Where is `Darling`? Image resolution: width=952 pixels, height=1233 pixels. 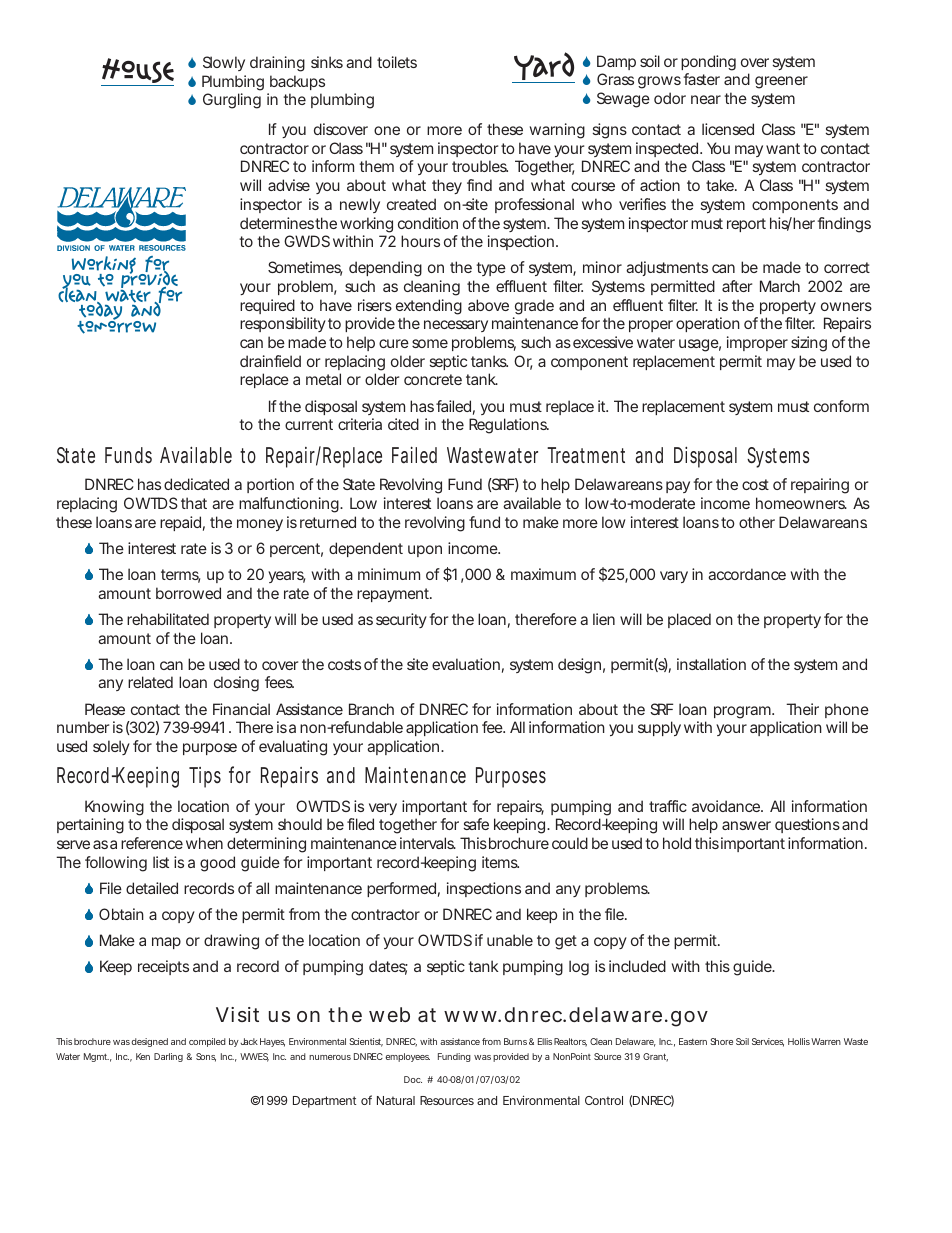 Darling is located at coordinates (168, 1057).
